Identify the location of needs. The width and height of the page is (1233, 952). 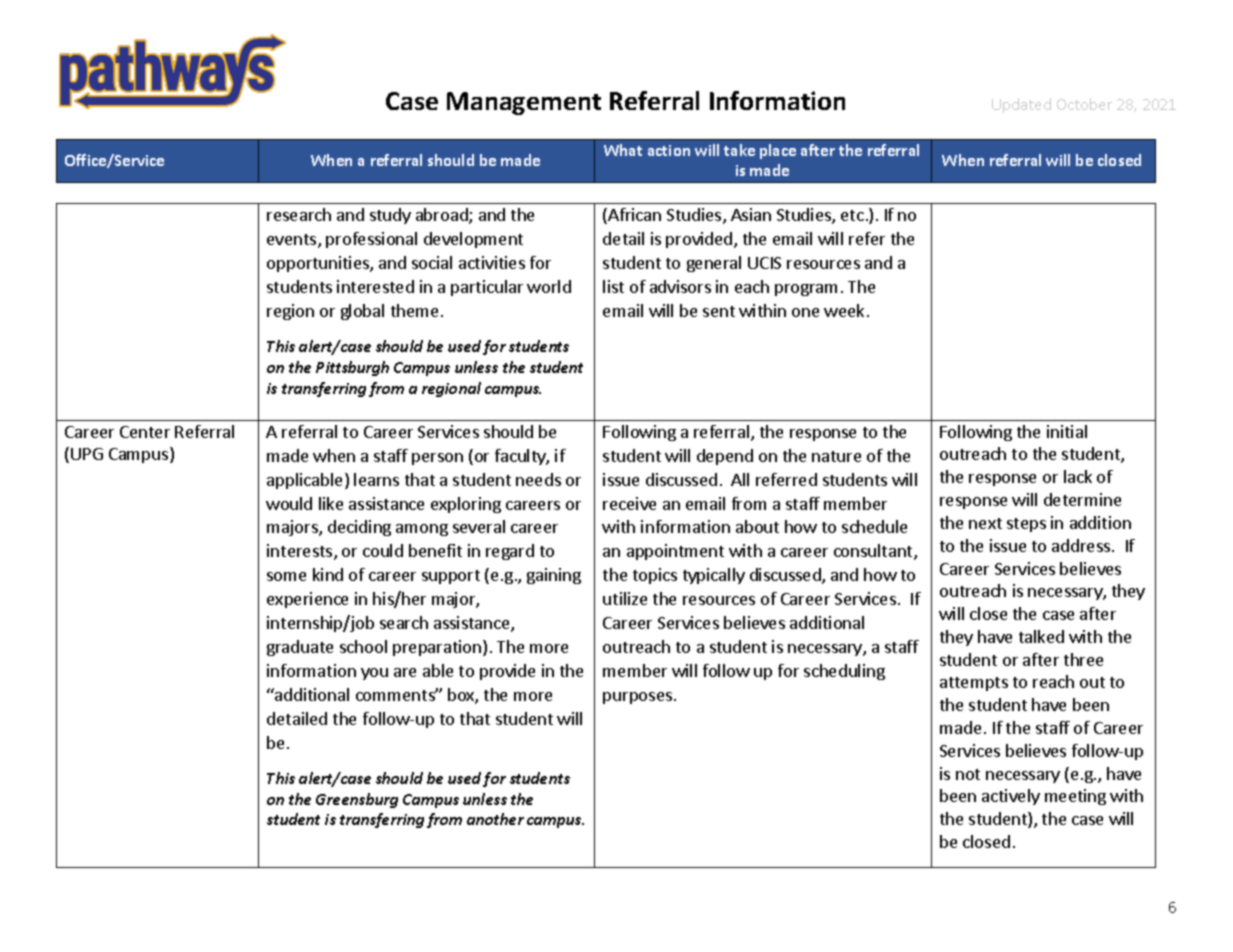
(538, 479).
